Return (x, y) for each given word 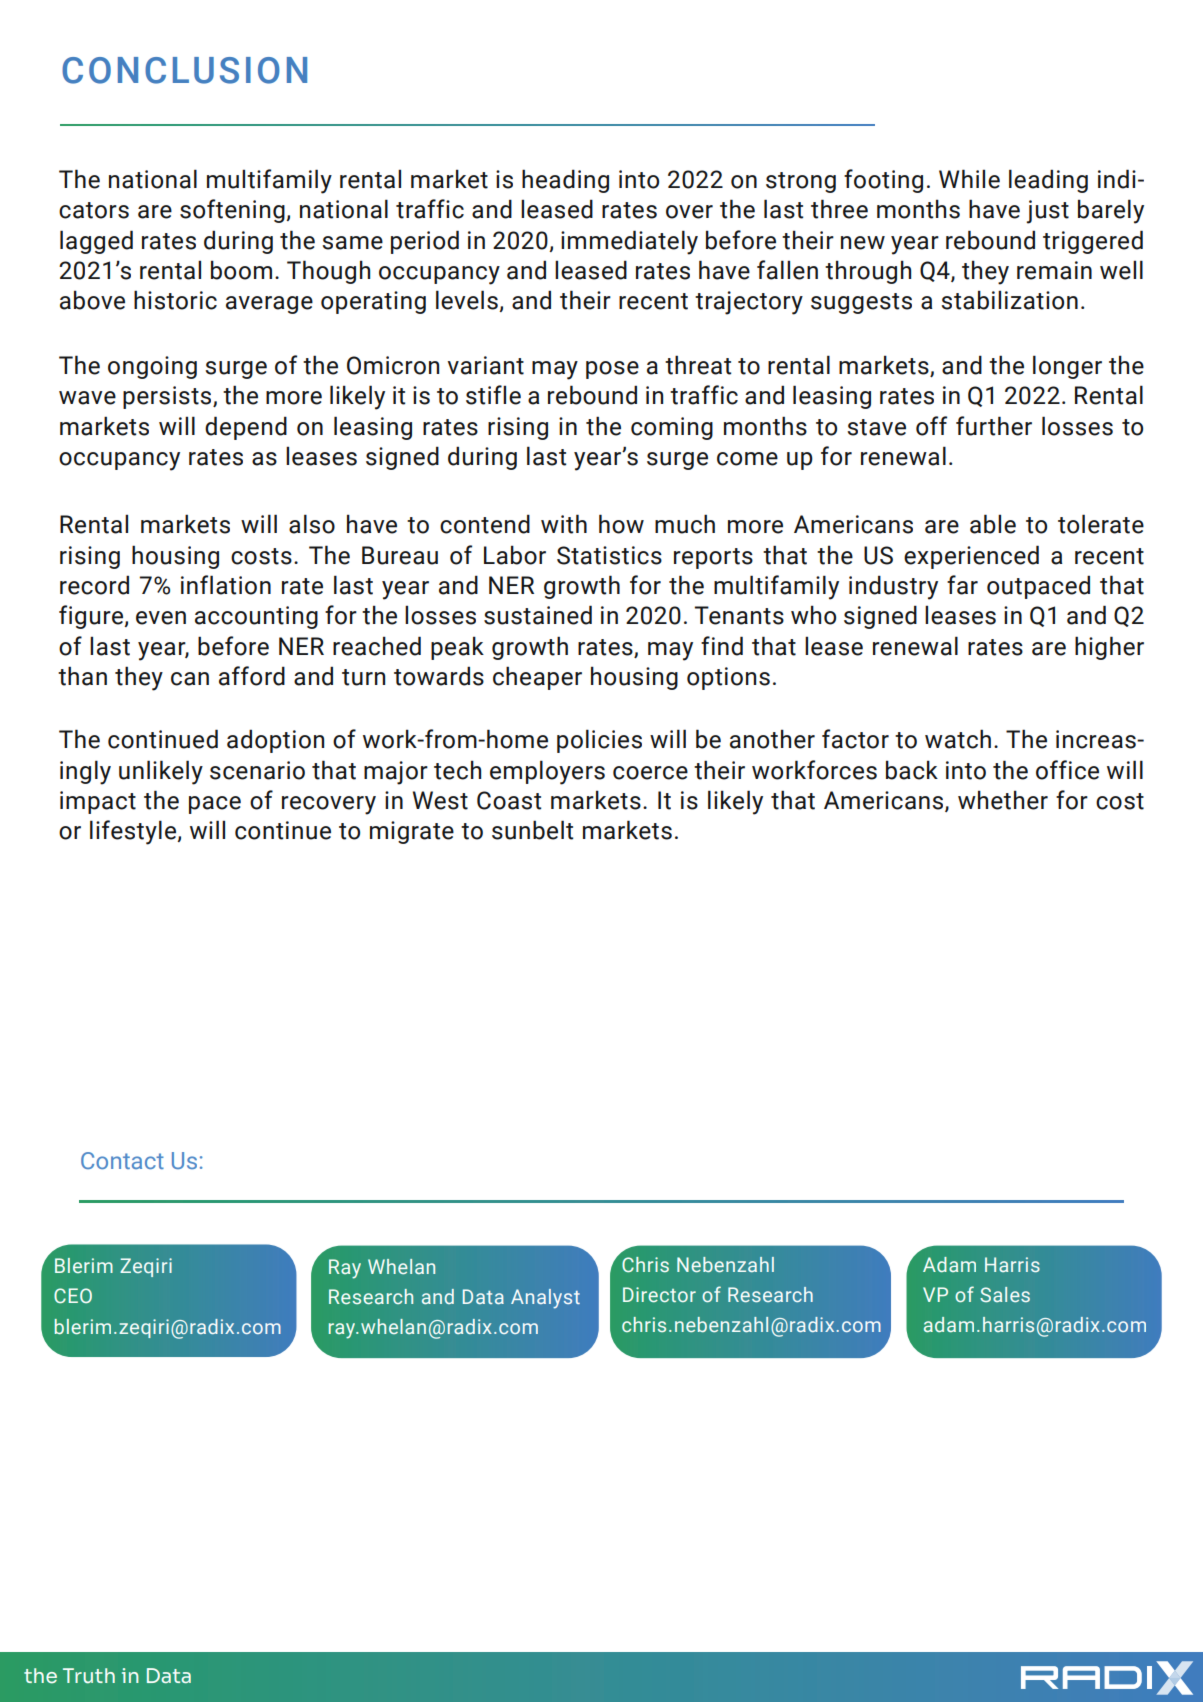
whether (1003, 800)
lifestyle (134, 832)
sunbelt (532, 830)
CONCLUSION (184, 70)
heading (565, 181)
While (969, 179)
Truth (89, 1676)
